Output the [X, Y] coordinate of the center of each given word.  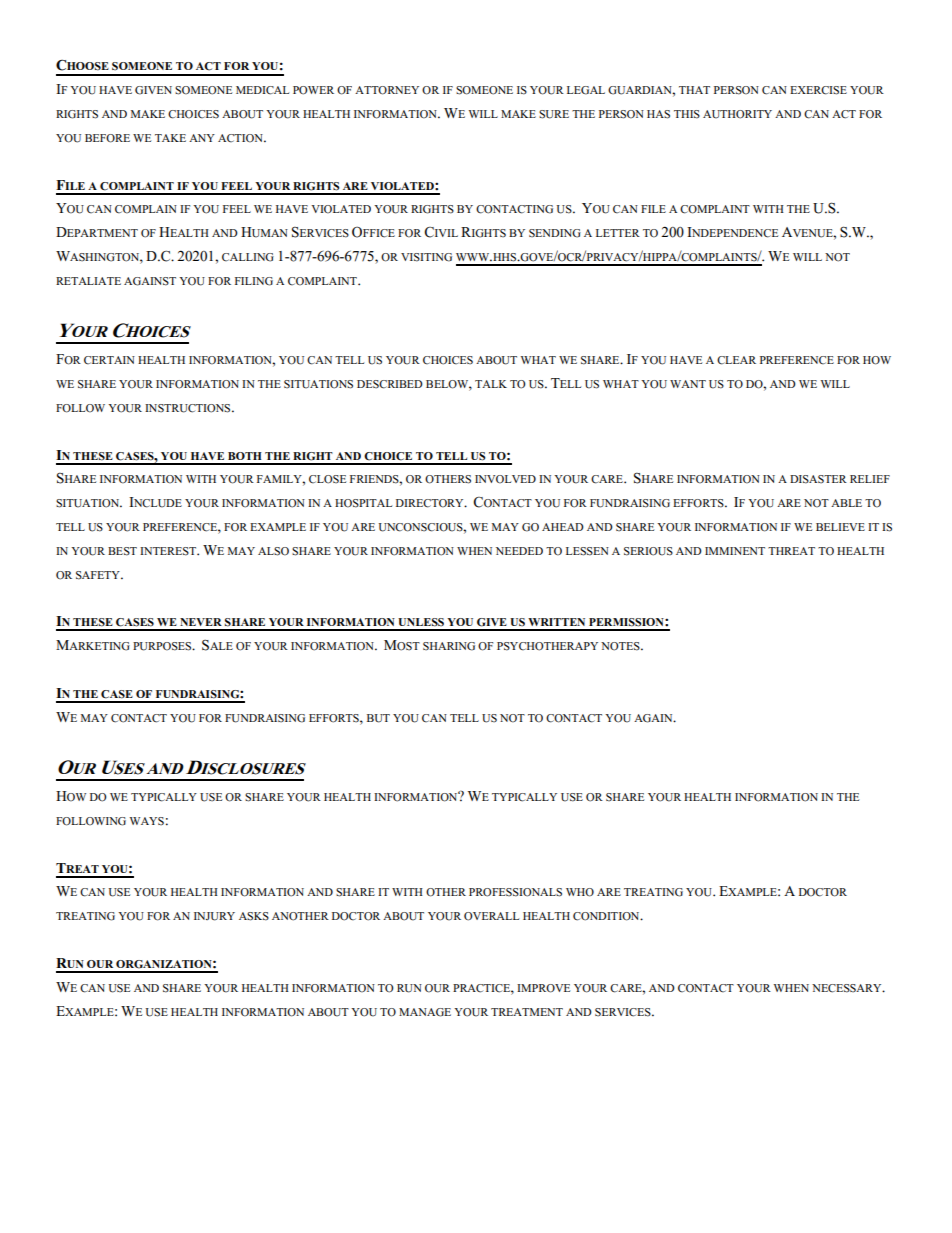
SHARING [449, 646]
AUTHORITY [737, 114]
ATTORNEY [387, 90]
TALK [491, 384]
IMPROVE [543, 988]
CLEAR [736, 360]
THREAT [791, 551]
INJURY [214, 916]
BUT [378, 718]
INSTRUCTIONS [189, 408]
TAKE [170, 138]
